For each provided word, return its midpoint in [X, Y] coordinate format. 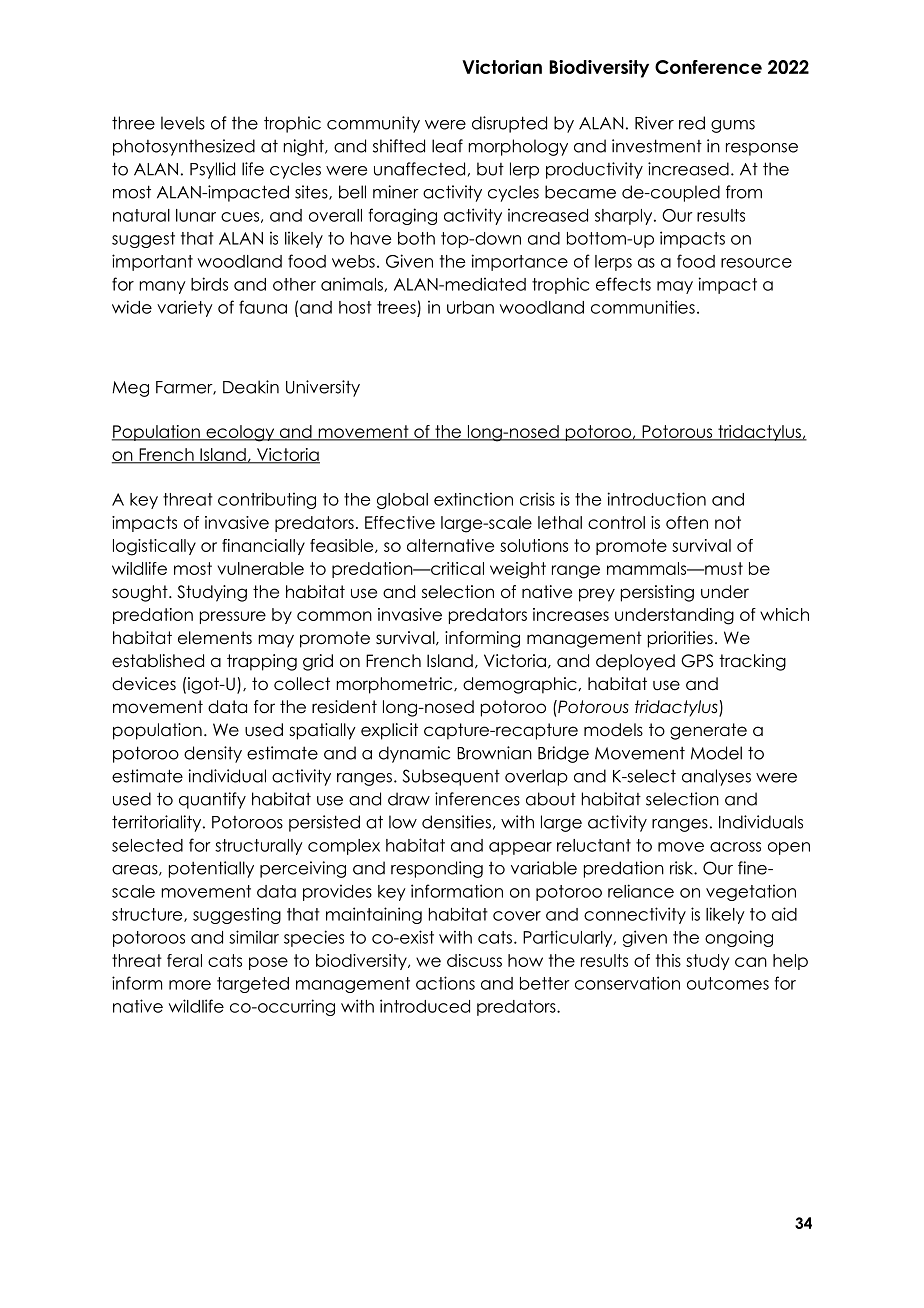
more [190, 985]
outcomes [728, 983]
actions [445, 983]
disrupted [509, 124]
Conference [708, 67]
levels [183, 123]
